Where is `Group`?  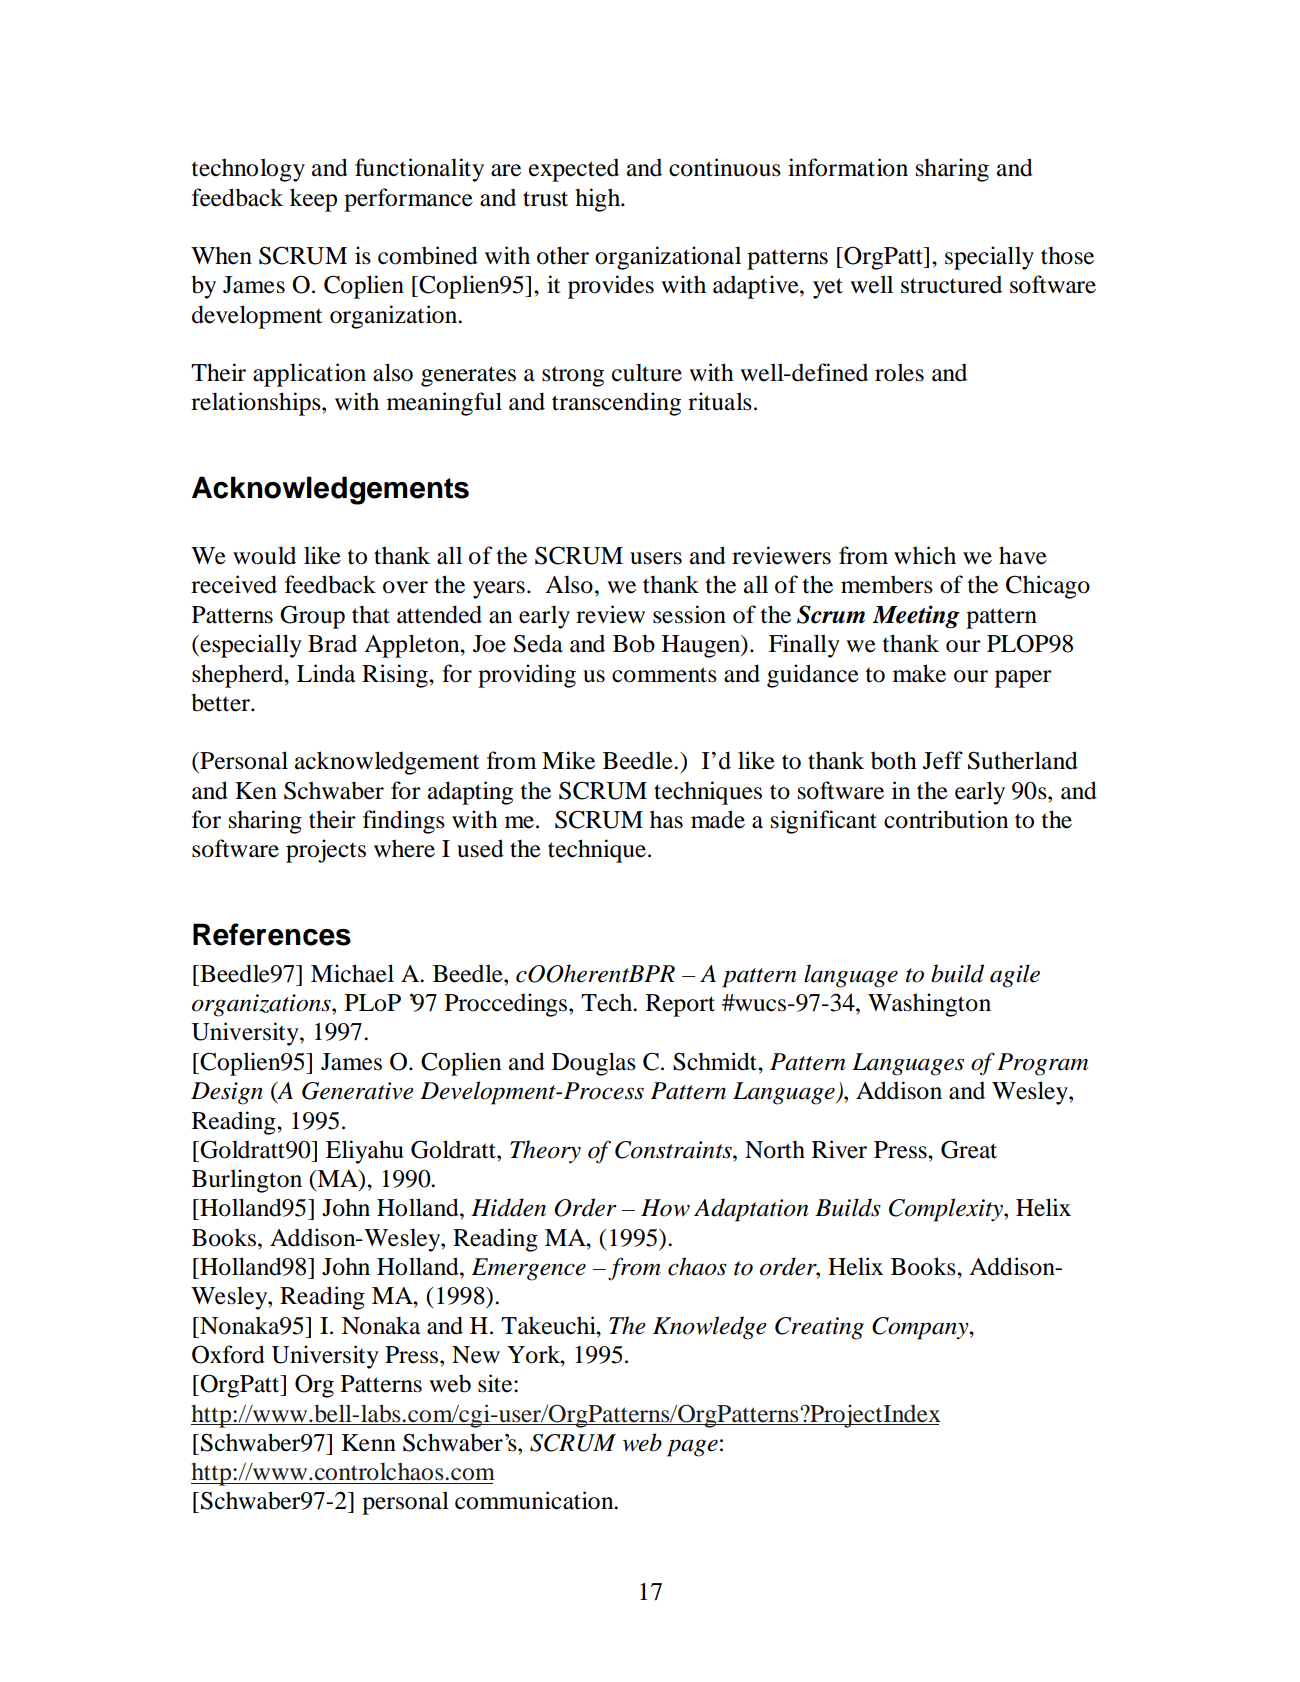 Group is located at coordinates (312, 617).
